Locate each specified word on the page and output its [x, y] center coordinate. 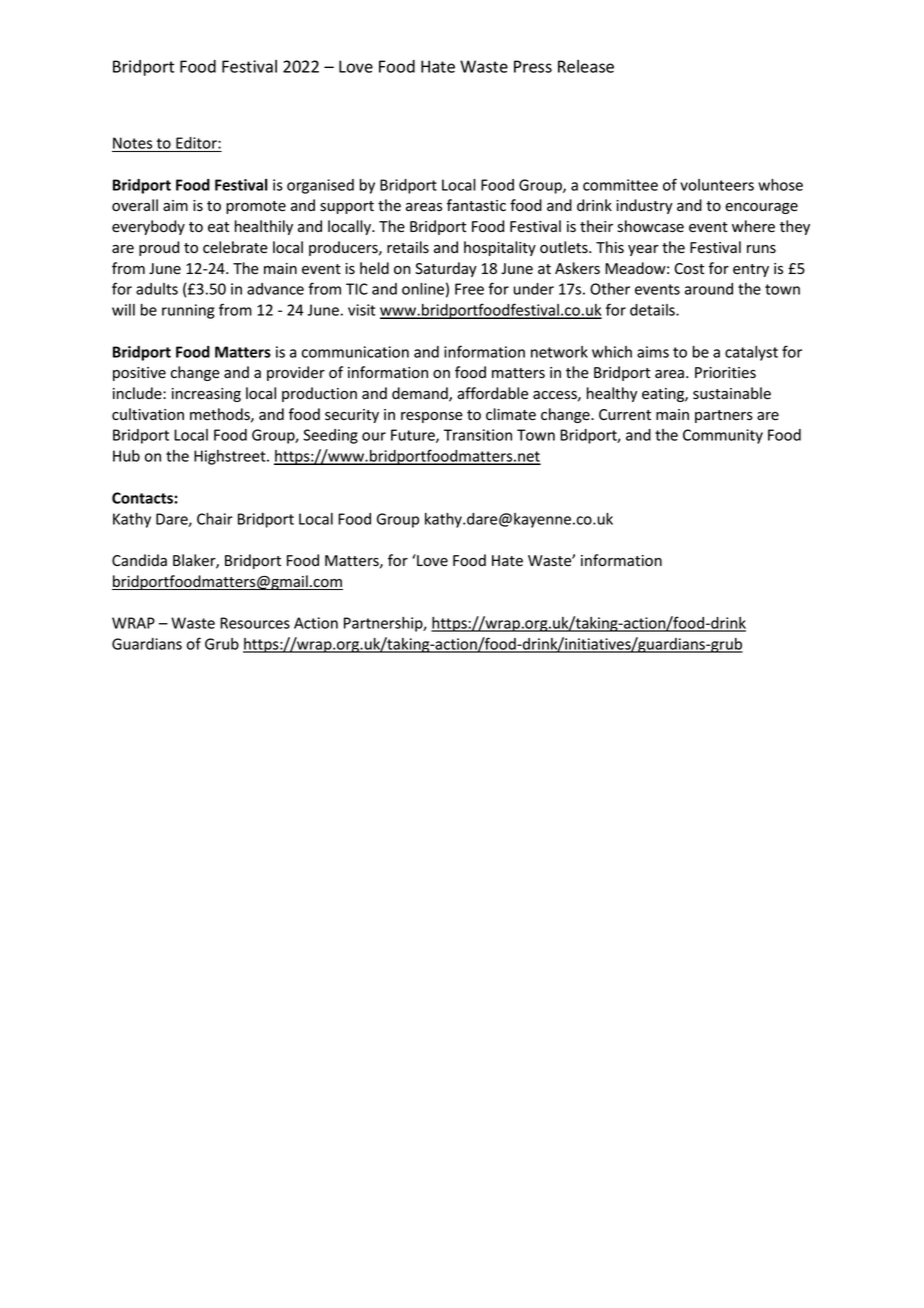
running [188, 311]
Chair [215, 519]
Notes [133, 144]
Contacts [143, 498]
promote [256, 207]
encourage [761, 208]
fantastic [476, 205]
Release [586, 66]
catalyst [751, 353]
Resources [255, 623]
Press [533, 66]
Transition [478, 435]
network [559, 352]
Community [723, 436]
